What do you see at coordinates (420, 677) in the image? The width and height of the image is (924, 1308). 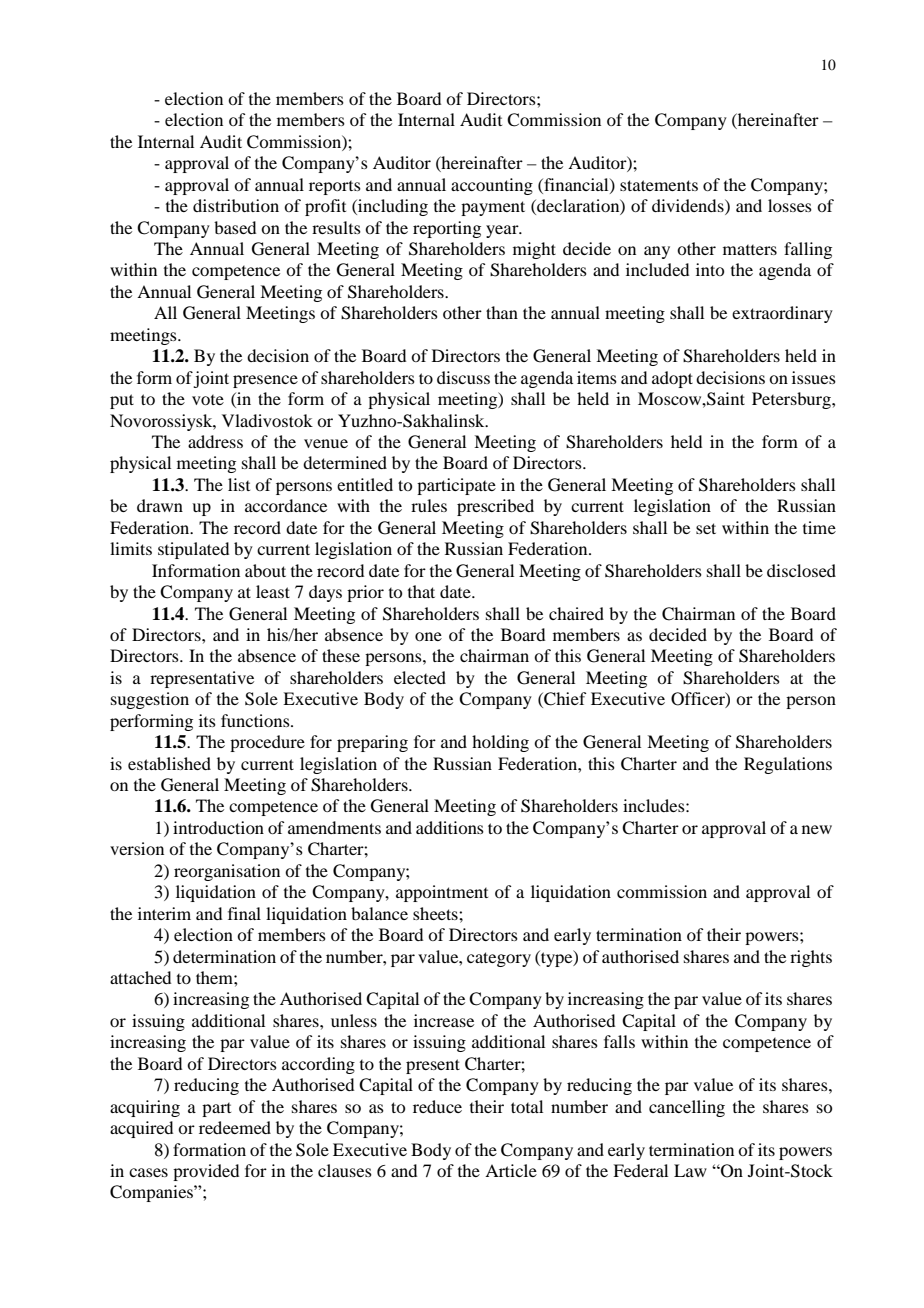 I see `elected` at bounding box center [420, 677].
